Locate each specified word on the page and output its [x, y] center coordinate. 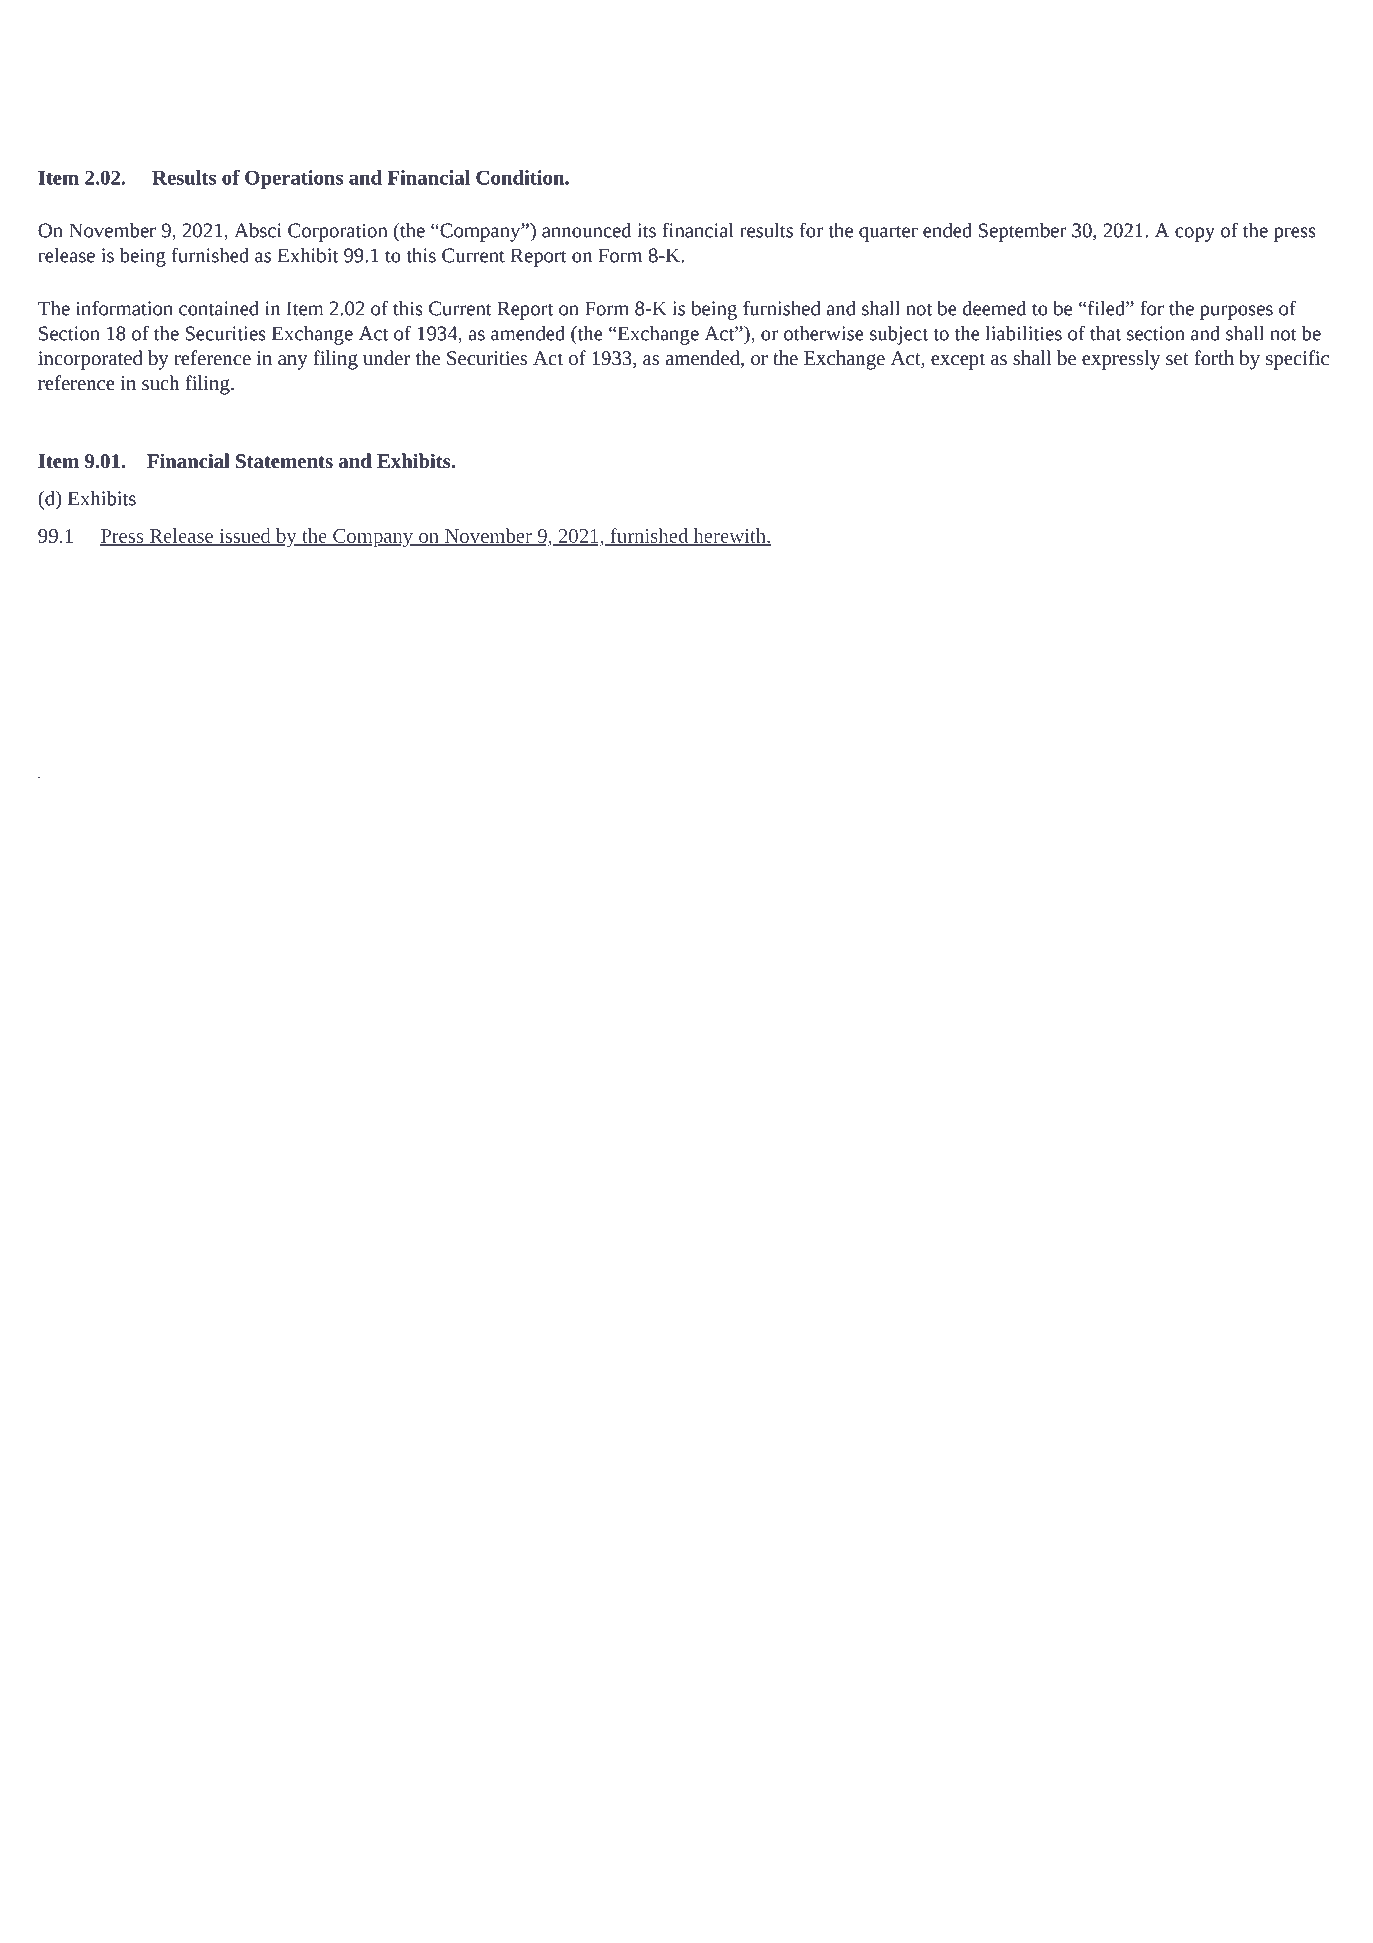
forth [1214, 357]
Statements [284, 461]
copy [1195, 234]
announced [586, 230]
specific [1297, 360]
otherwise [824, 333]
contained [219, 308]
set [1177, 359]
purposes [1236, 312]
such [160, 382]
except [958, 361]
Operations [294, 179]
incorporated [90, 360]
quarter [888, 233]
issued [245, 536]
